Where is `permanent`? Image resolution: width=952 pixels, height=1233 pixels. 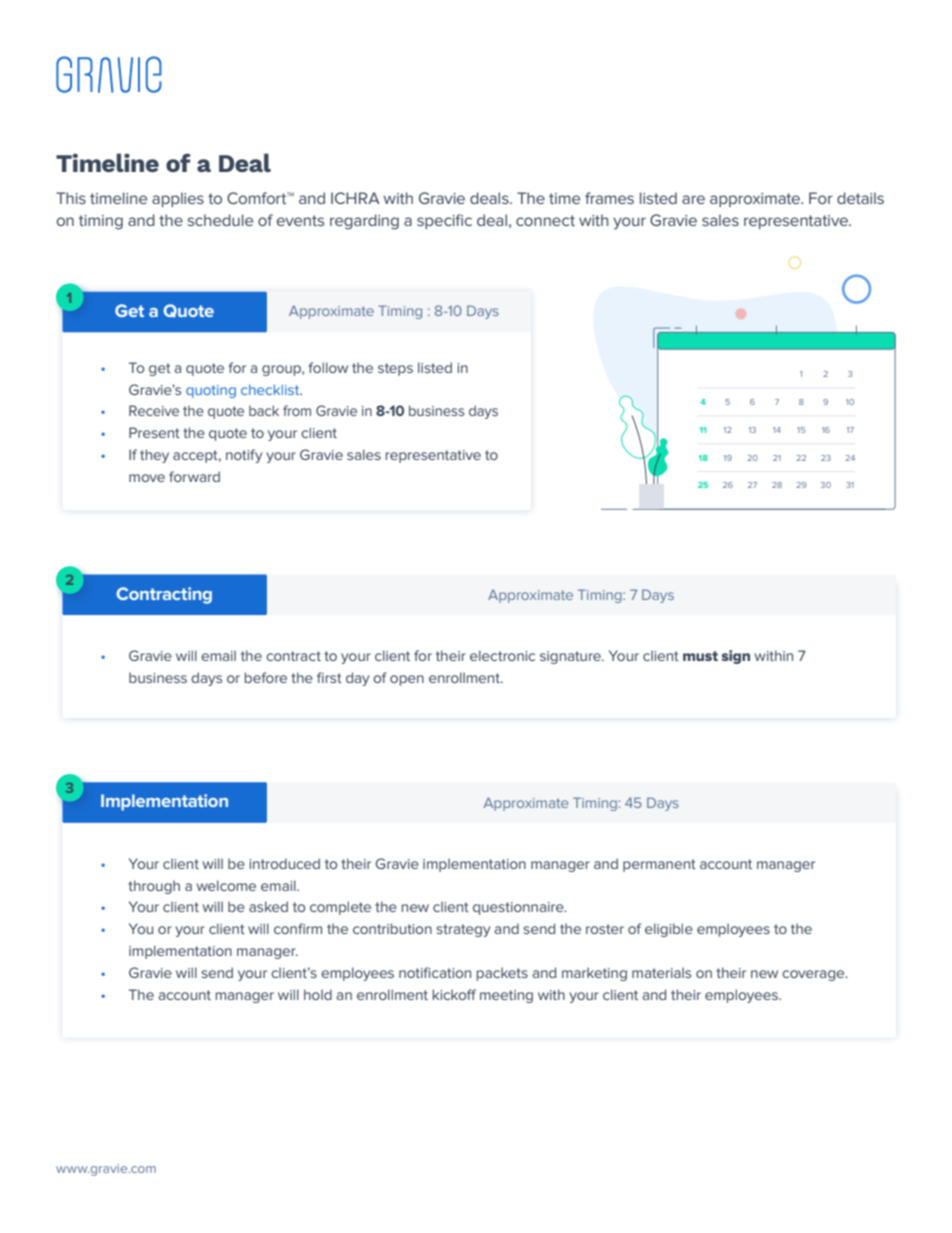
permanent is located at coordinates (659, 865).
